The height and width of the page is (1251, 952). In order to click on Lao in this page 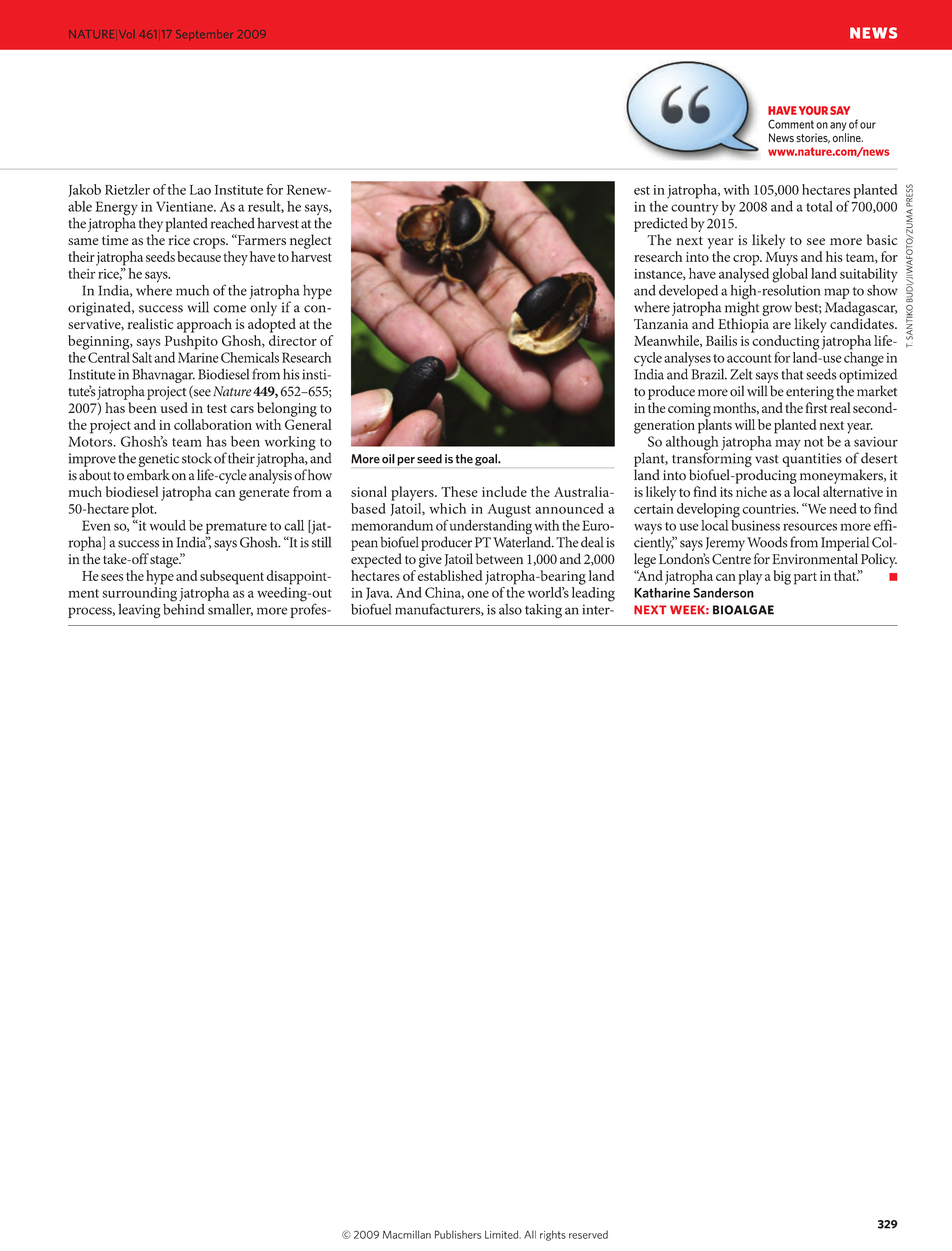, I will do `click(200, 190)`.
